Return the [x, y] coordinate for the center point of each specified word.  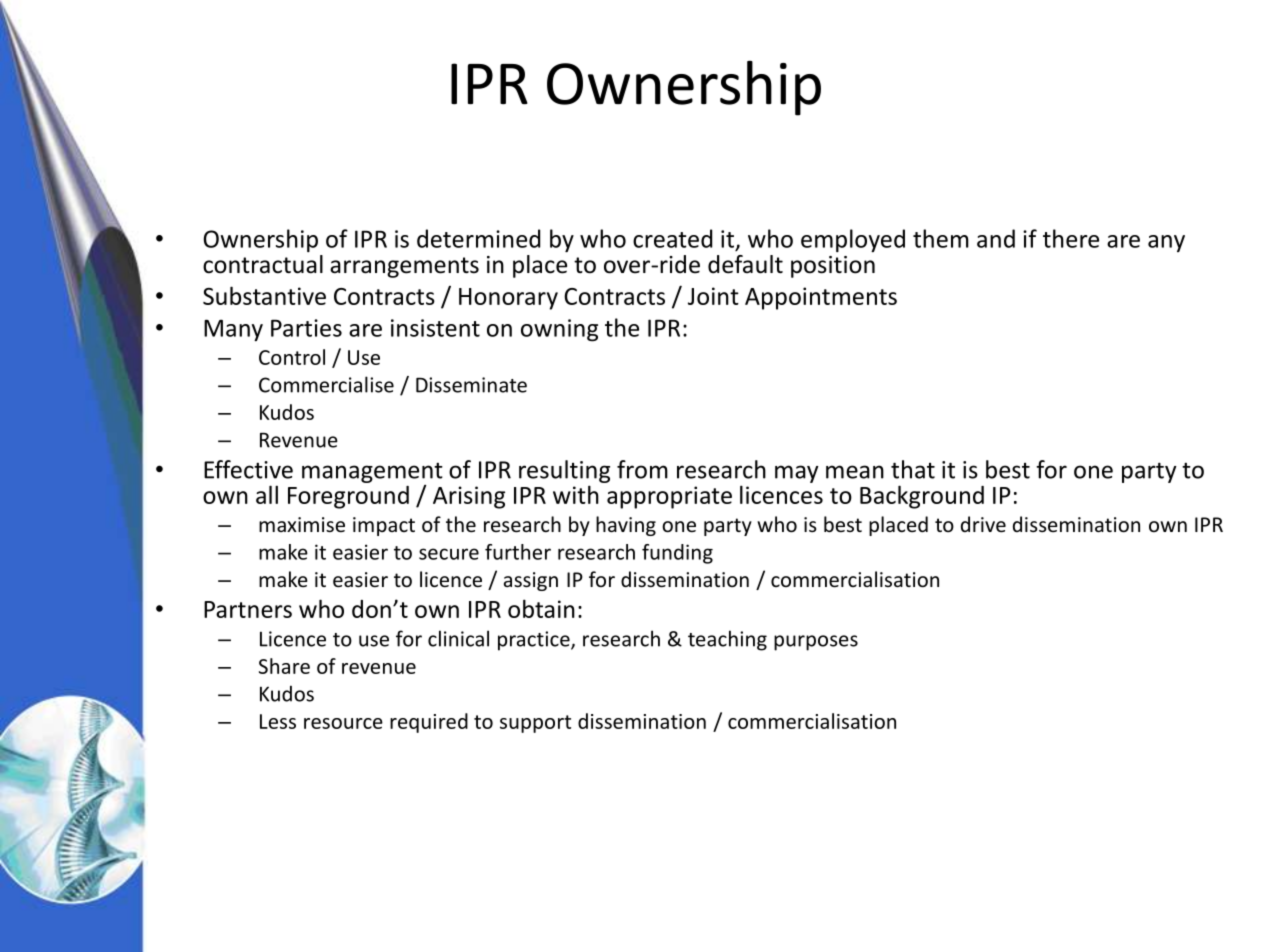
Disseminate [471, 385]
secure [449, 554]
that [913, 469]
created [672, 238]
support [535, 724]
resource [343, 723]
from [642, 469]
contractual [263, 264]
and [996, 238]
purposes [816, 643]
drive [983, 524]
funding [677, 554]
